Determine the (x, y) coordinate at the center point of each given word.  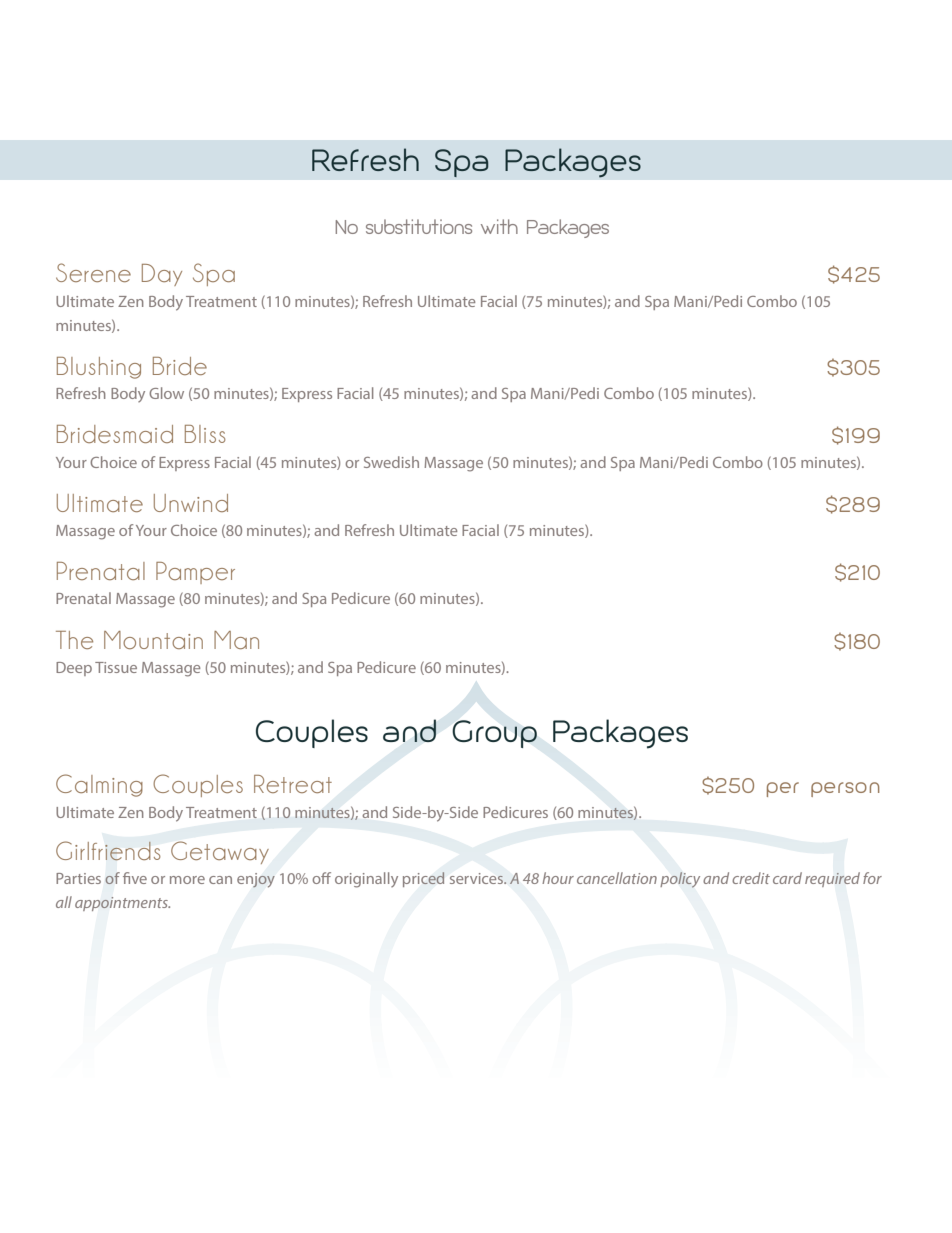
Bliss (205, 434)
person (845, 789)
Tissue (116, 667)
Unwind (191, 503)
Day (162, 275)
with (499, 226)
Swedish (391, 462)
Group (494, 734)
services (478, 878)
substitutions (419, 226)
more (187, 880)
